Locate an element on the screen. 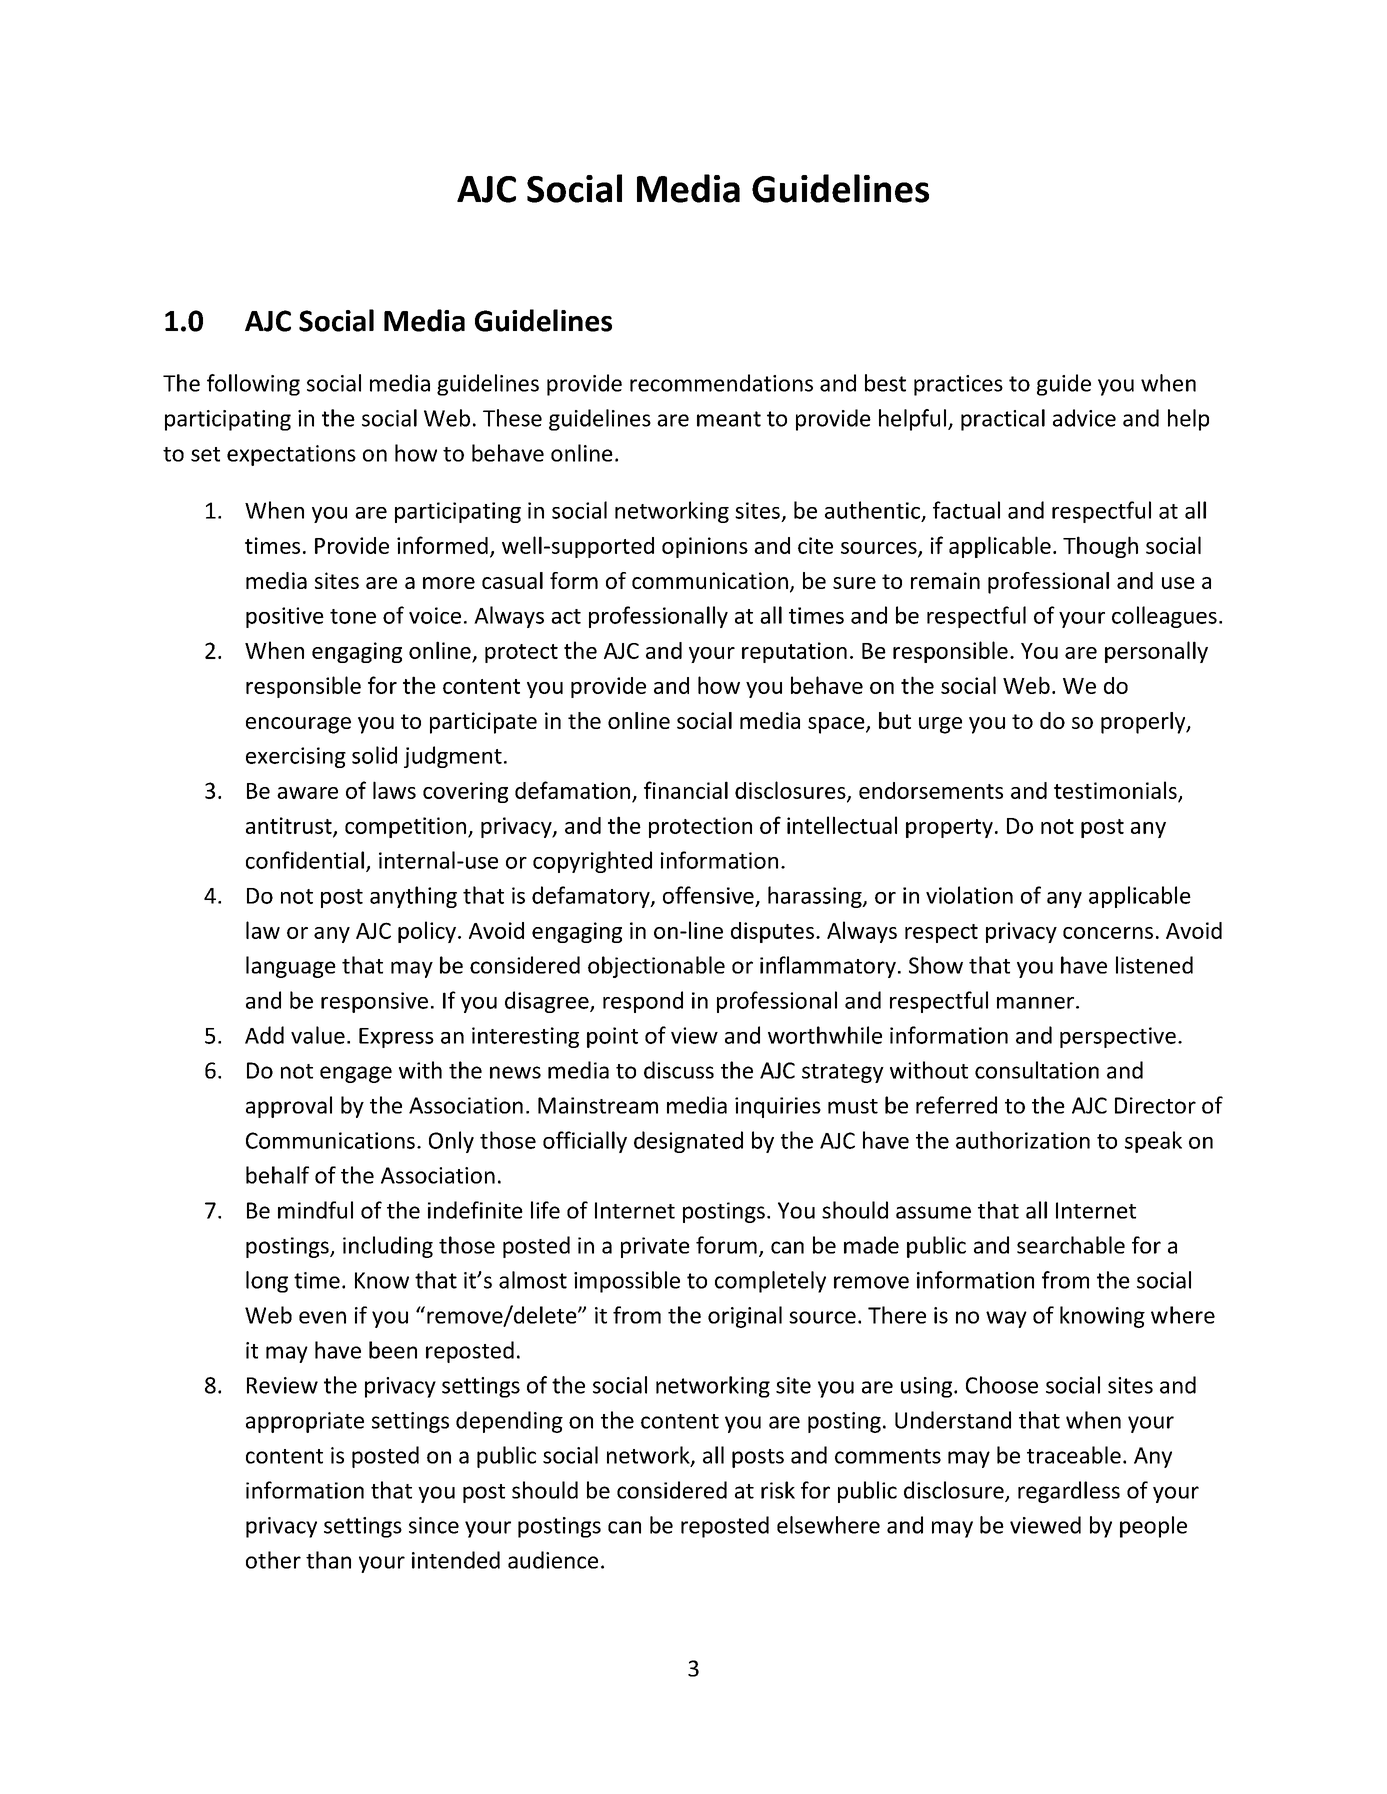  expectations is located at coordinates (291, 455).
